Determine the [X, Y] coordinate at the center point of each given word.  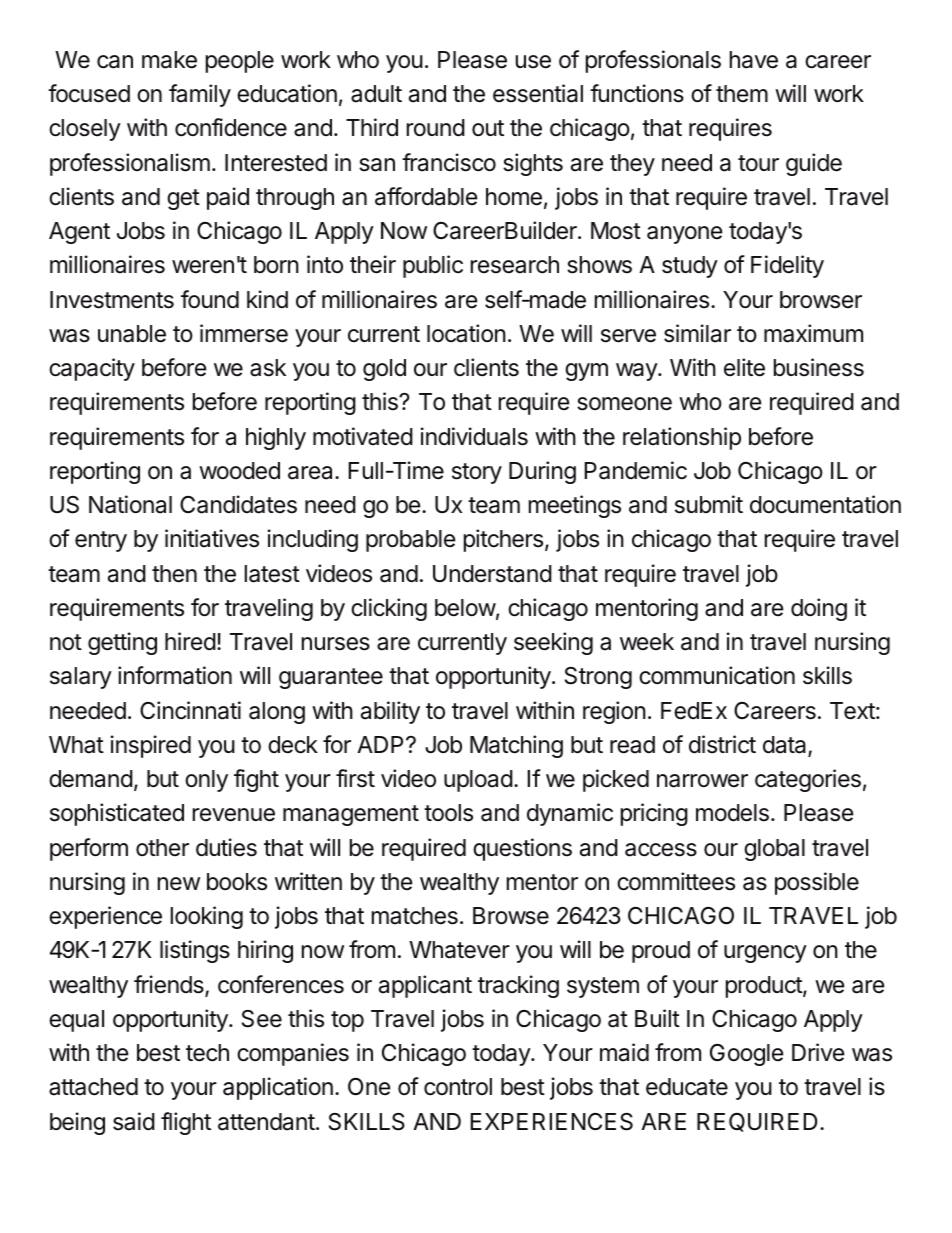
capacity [92, 369]
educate [687, 1087]
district [722, 744]
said [134, 1121]
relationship [682, 438]
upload [478, 781]
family [200, 95]
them [742, 93]
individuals [474, 436]
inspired [151, 746]
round [436, 128]
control [458, 1087]
